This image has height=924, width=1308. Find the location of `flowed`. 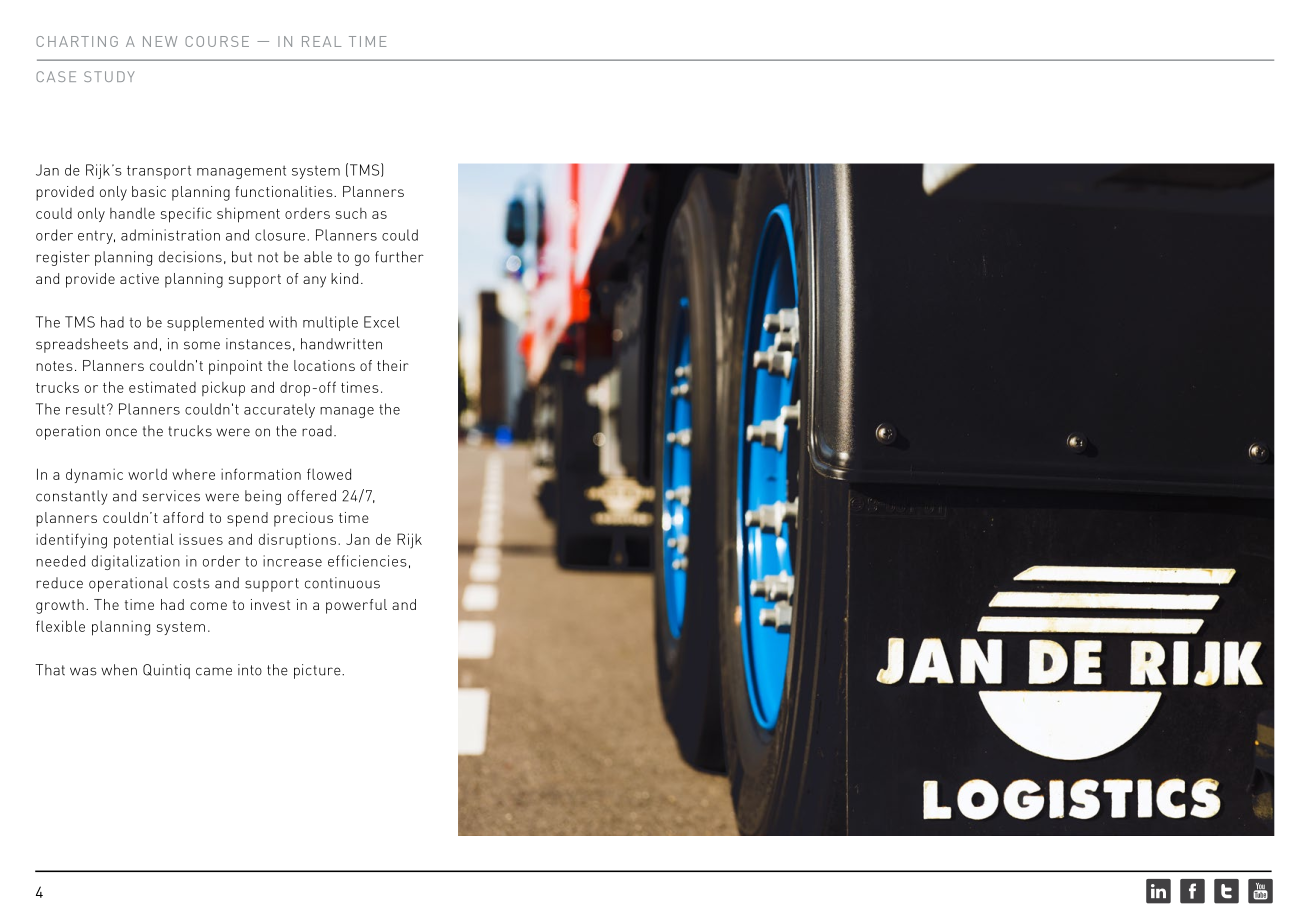

flowed is located at coordinates (329, 474).
